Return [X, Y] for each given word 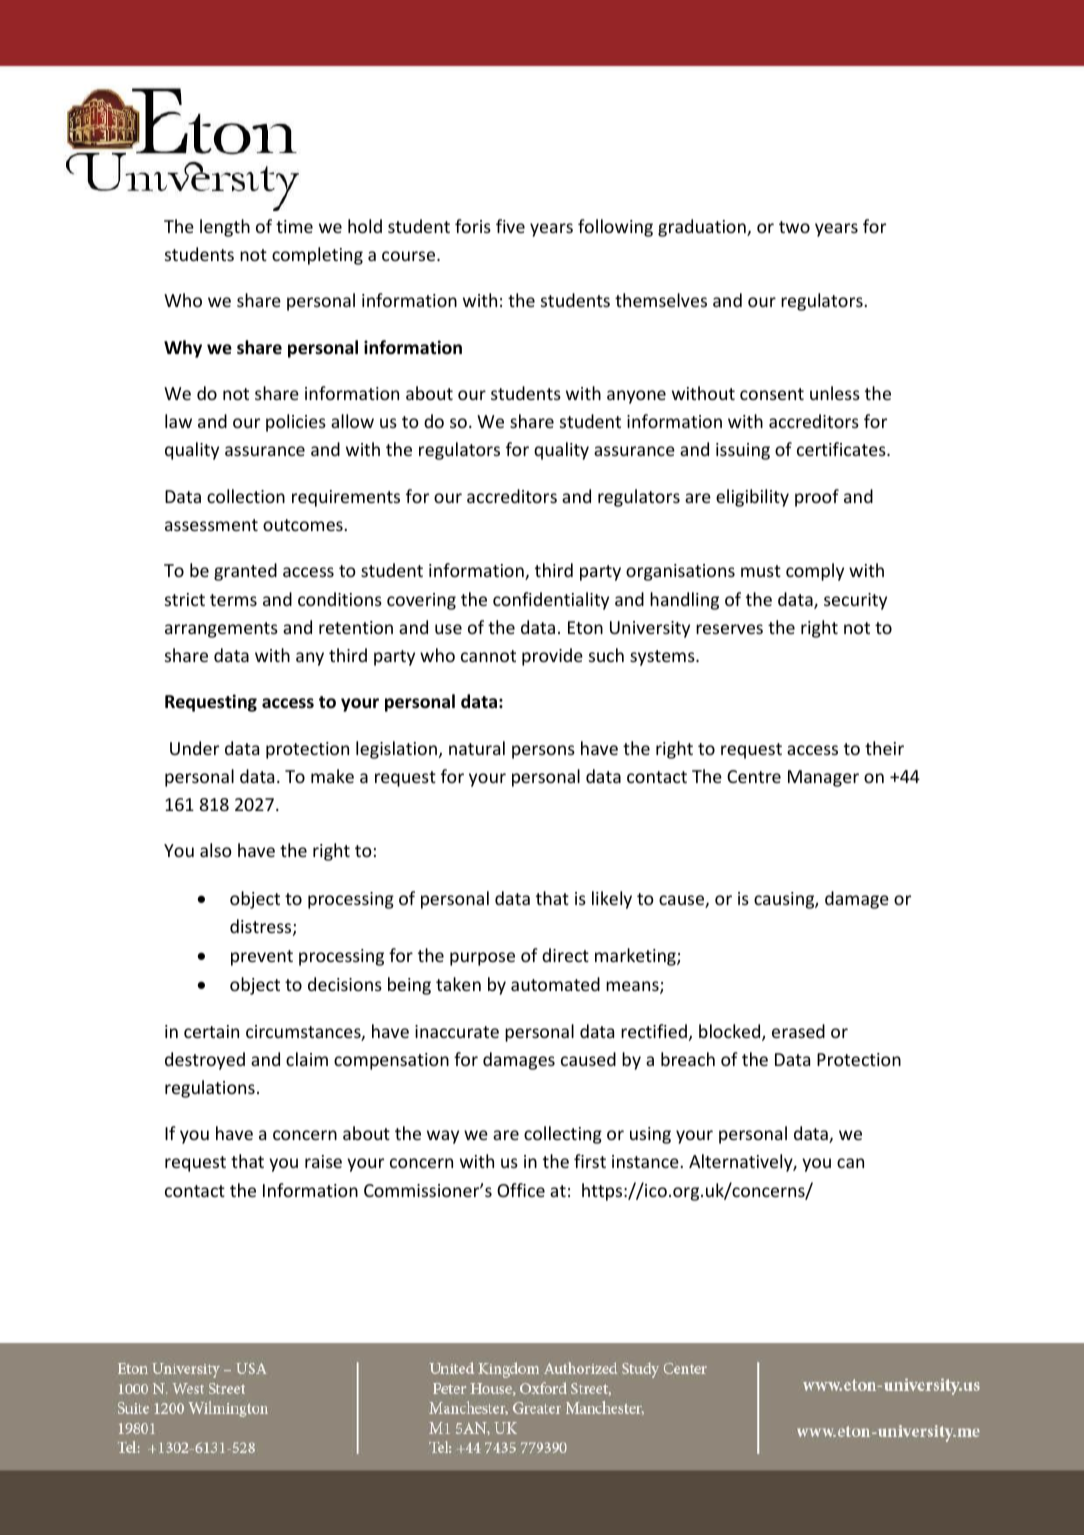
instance [645, 1161]
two [794, 227]
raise [323, 1161]
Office [521, 1190]
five [510, 226]
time [294, 226]
